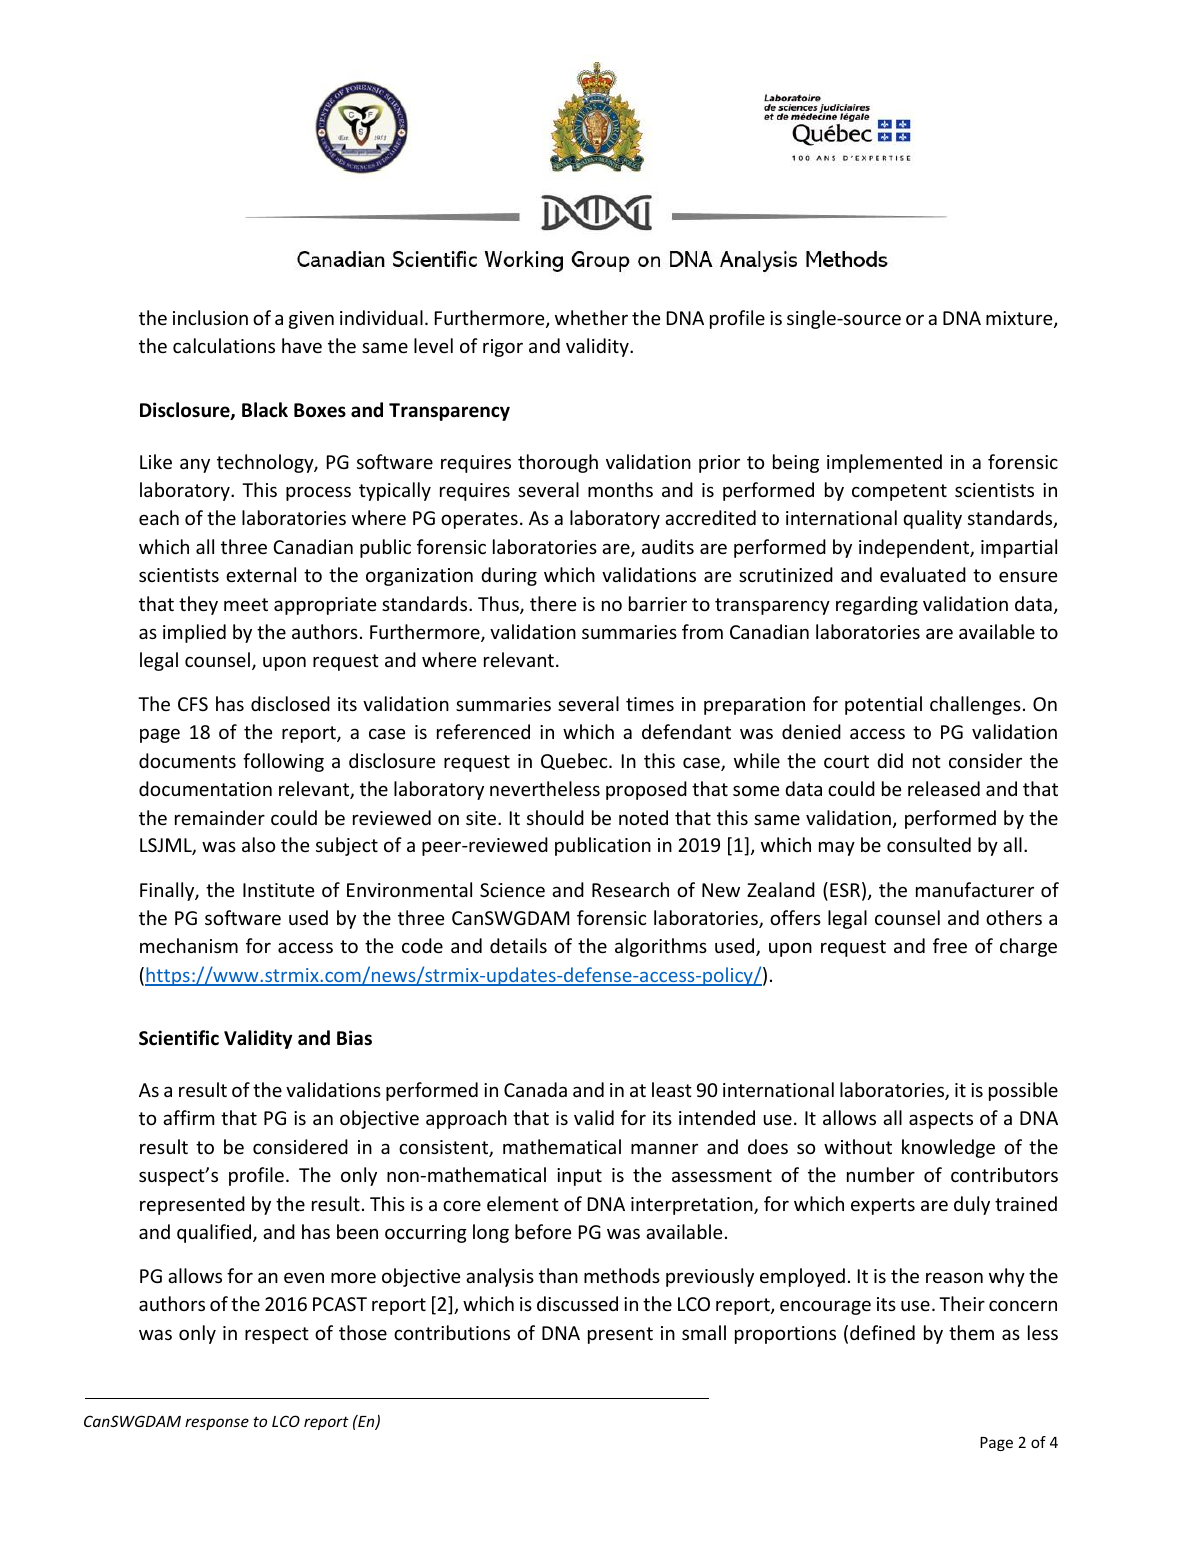  What do you see at coordinates (591, 317) in the document?
I see `whether` at bounding box center [591, 317].
